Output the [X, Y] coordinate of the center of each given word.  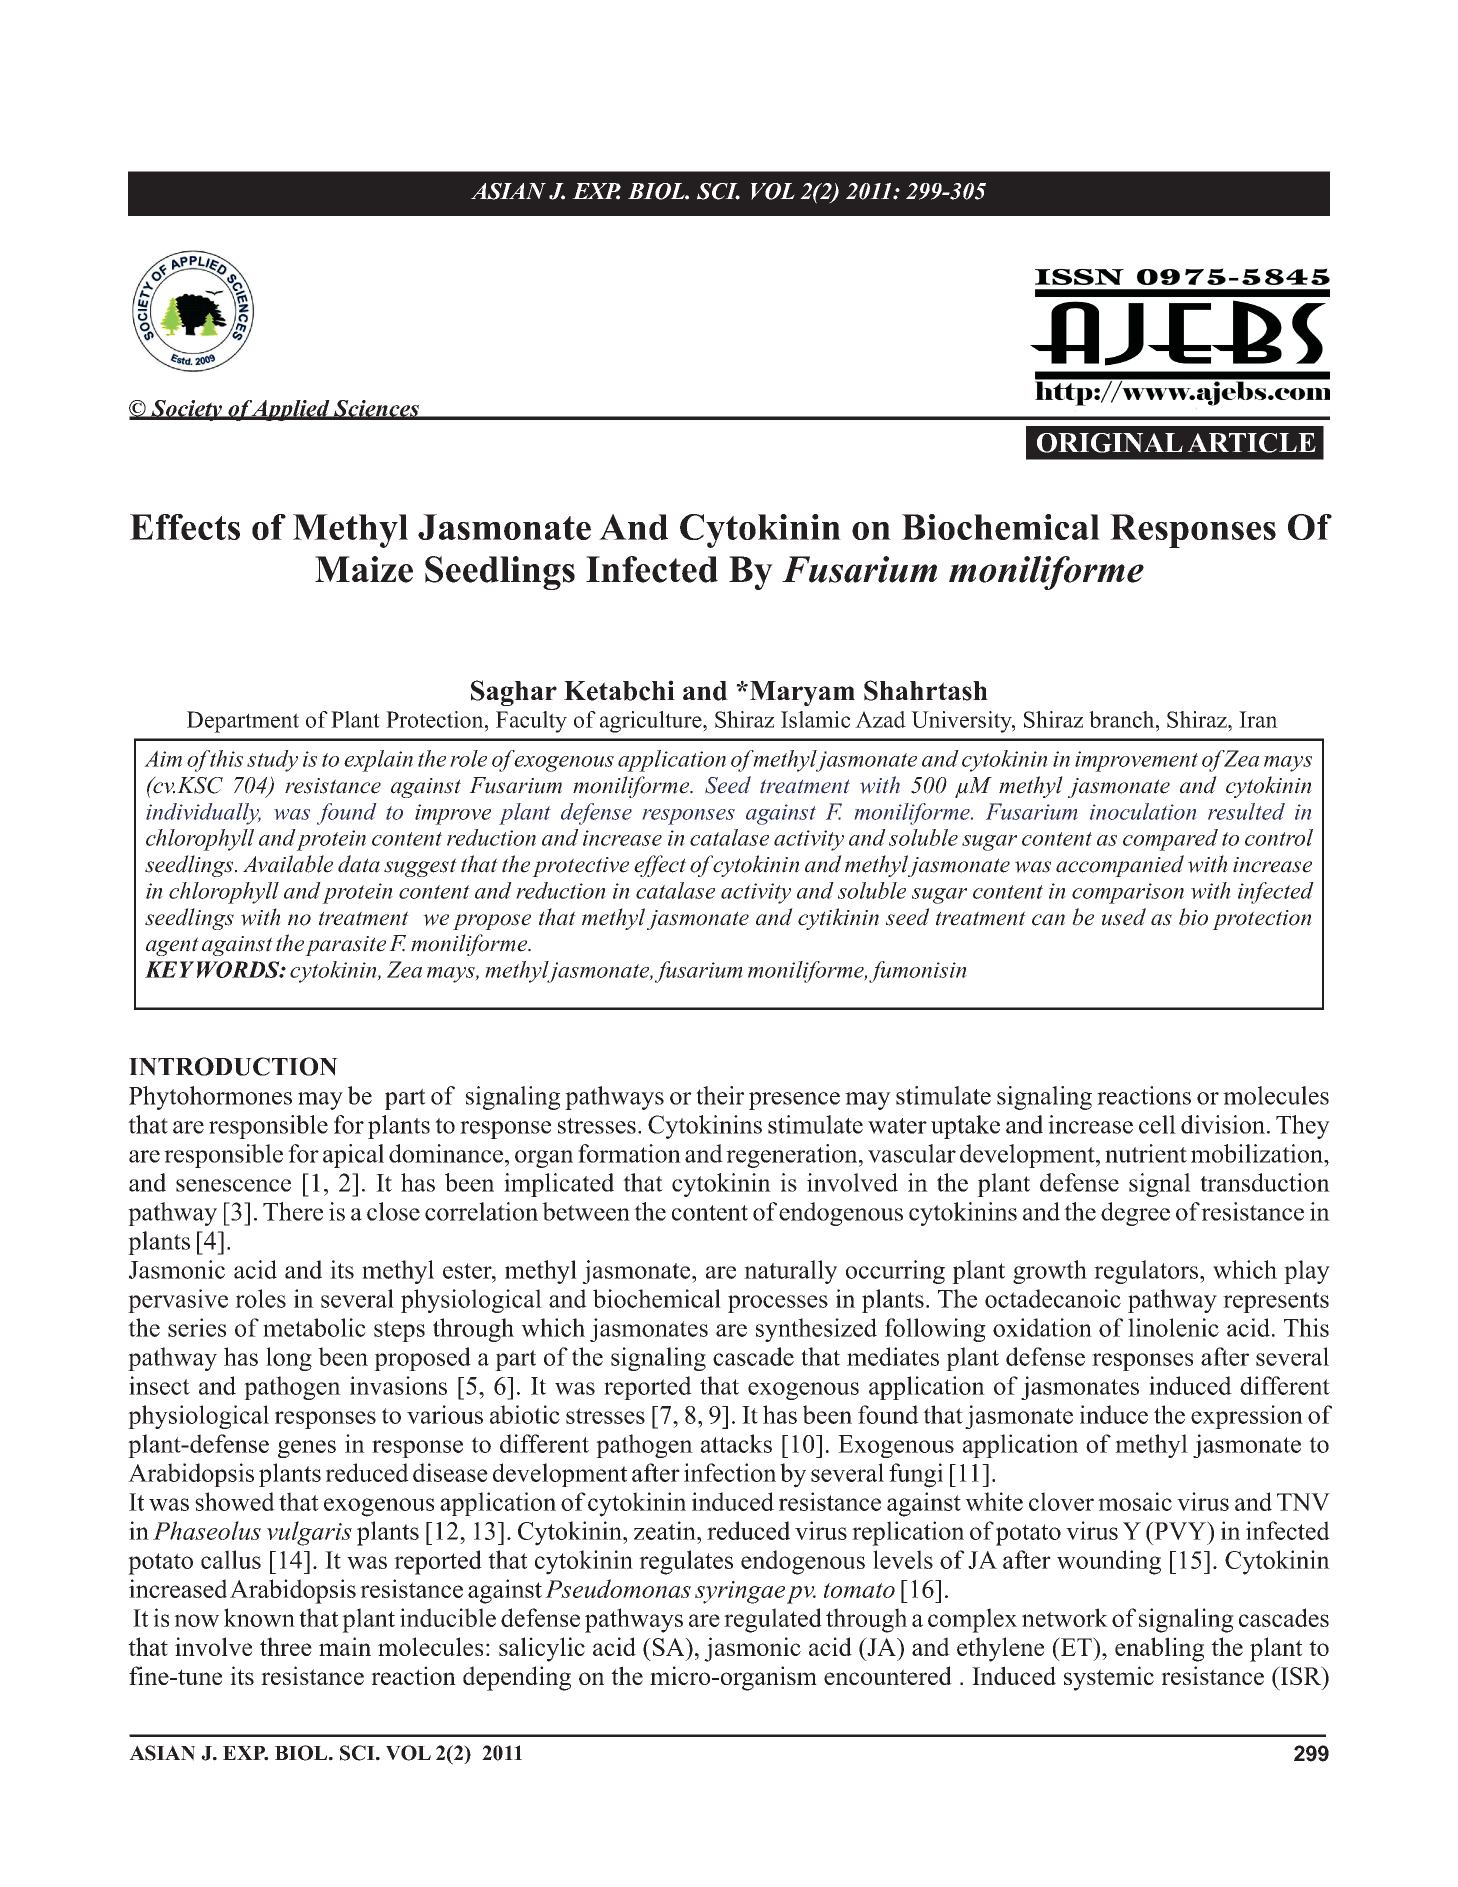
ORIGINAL [1110, 443]
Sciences [376, 409]
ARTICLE [1251, 443]
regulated [773, 1620]
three [286, 1646]
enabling [1159, 1649]
